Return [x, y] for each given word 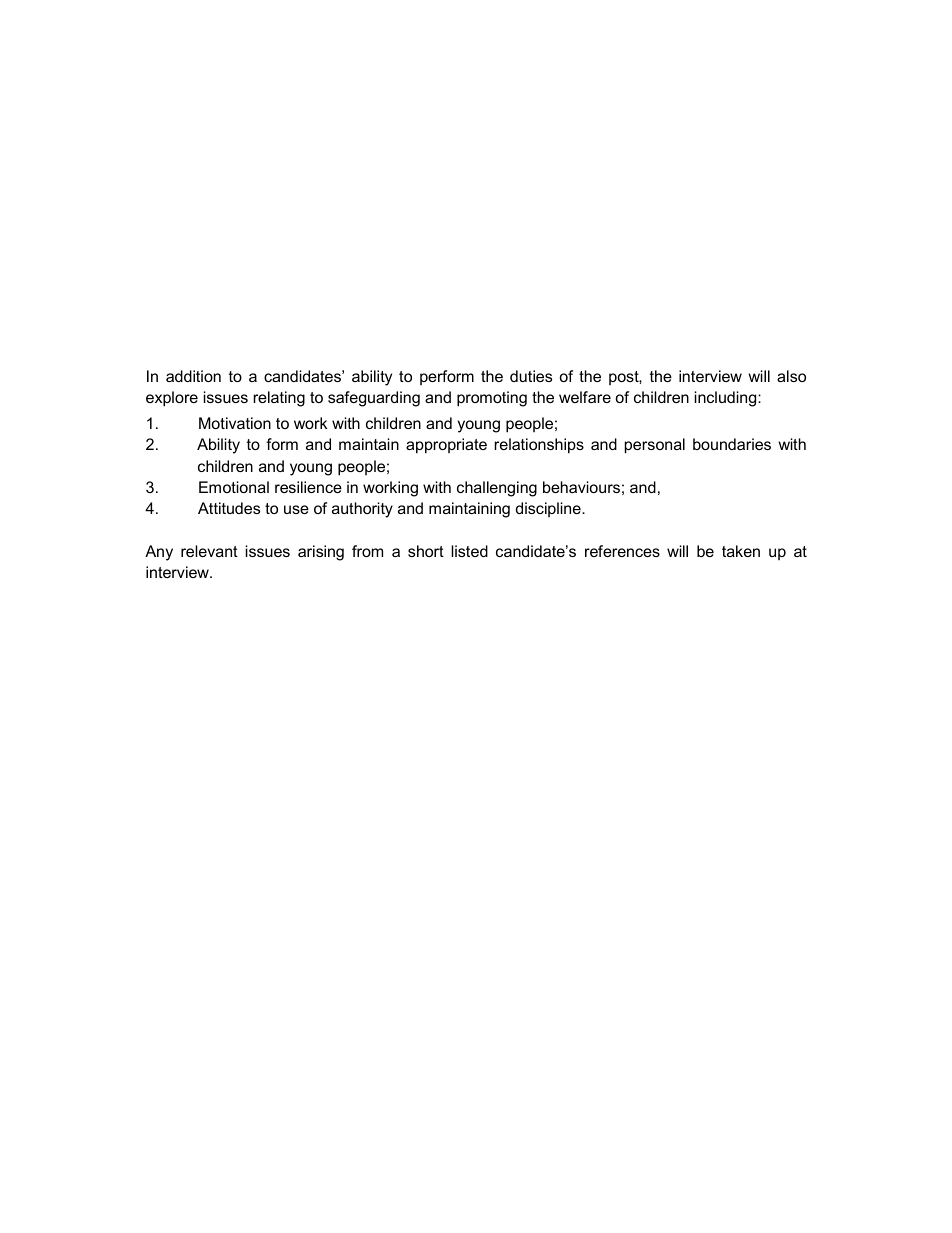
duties [531, 376]
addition [193, 376]
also [791, 376]
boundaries [732, 444]
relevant [209, 551]
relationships [539, 446]
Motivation [235, 423]
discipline [549, 509]
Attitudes [229, 508]
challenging [497, 489]
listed [469, 551]
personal [655, 446]
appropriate [446, 446]
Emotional [234, 487]
